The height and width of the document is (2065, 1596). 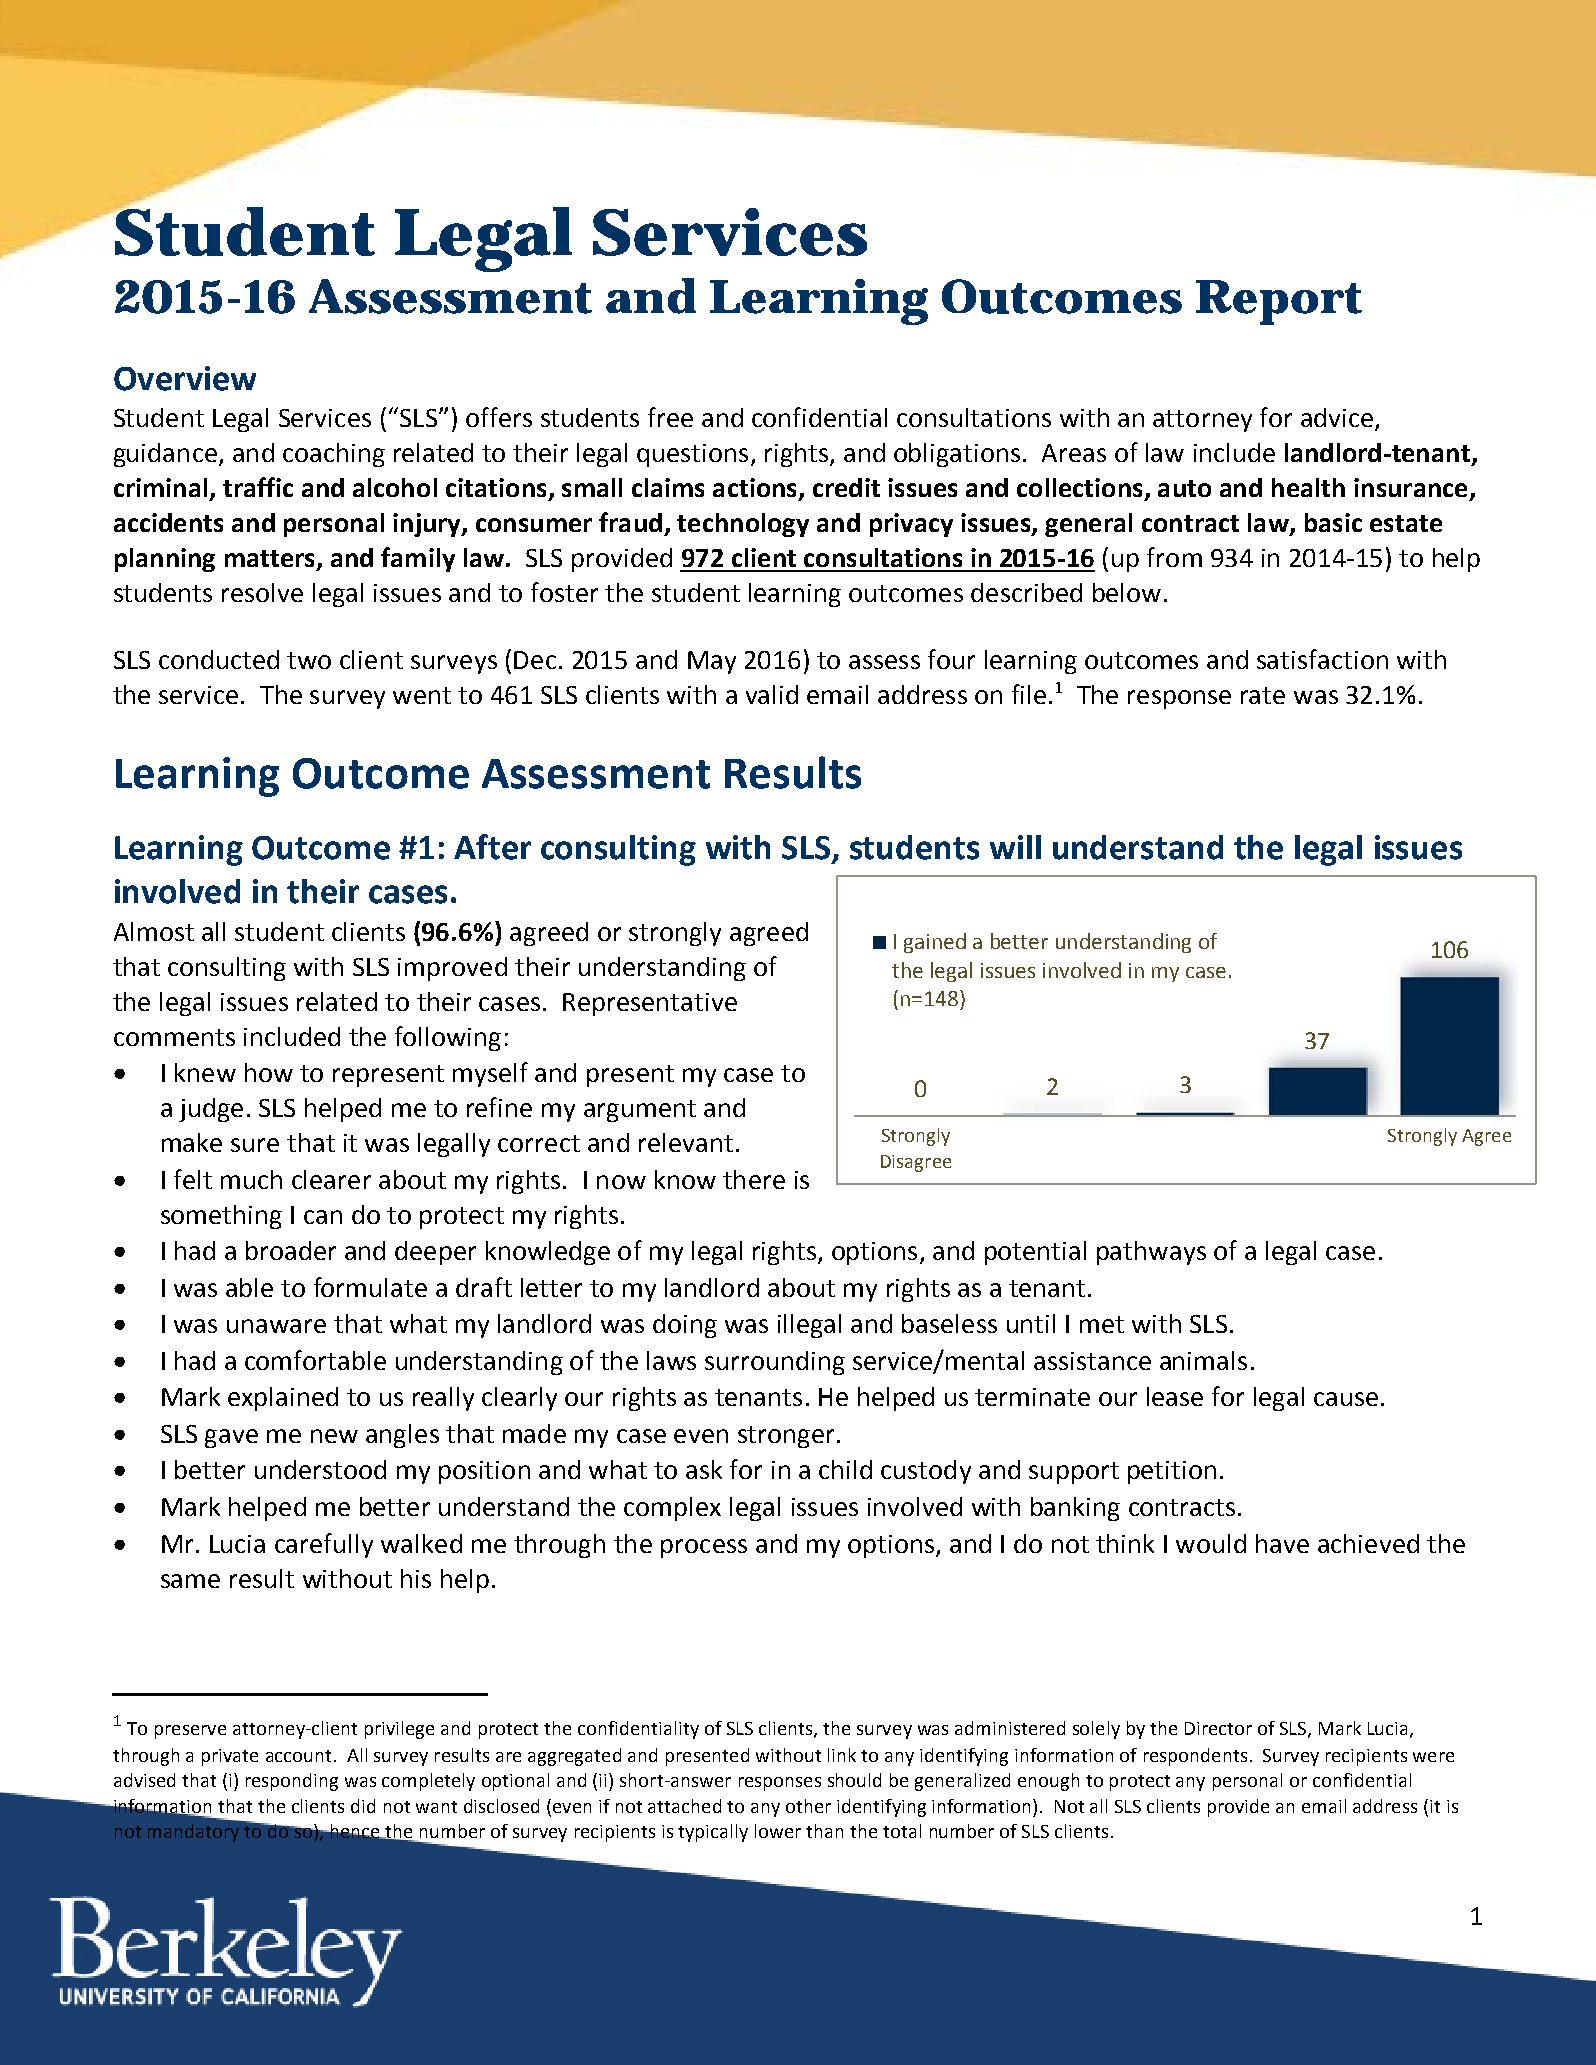 What do you see at coordinates (1263, 695) in the document?
I see `rate` at bounding box center [1263, 695].
